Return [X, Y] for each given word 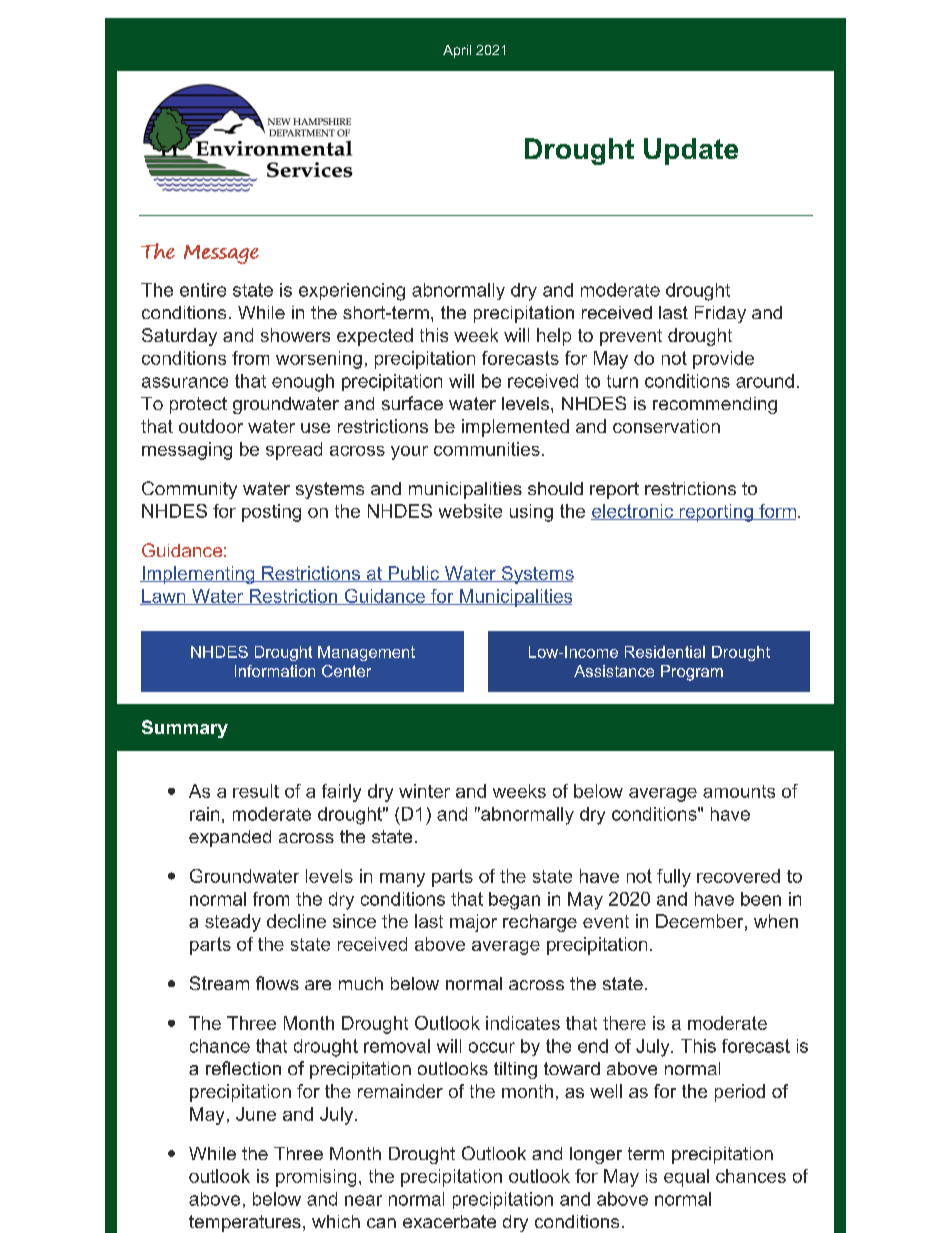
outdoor [211, 426]
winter [424, 791]
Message [221, 254]
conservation [666, 426]
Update [691, 151]
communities [487, 449]
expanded [230, 838]
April [457, 51]
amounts [739, 791]
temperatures [245, 1223]
